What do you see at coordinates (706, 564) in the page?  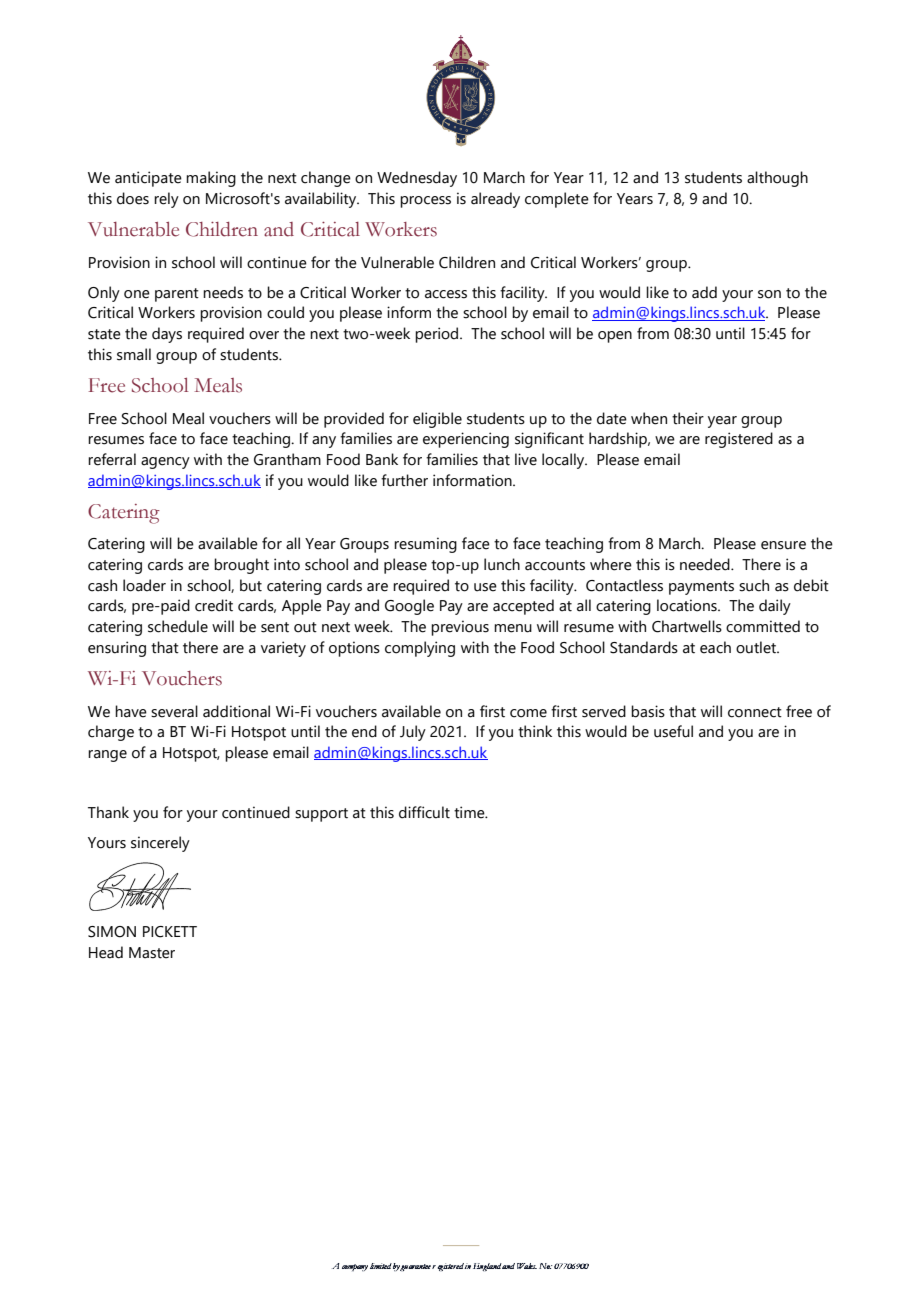 I see `needed` at bounding box center [706, 564].
